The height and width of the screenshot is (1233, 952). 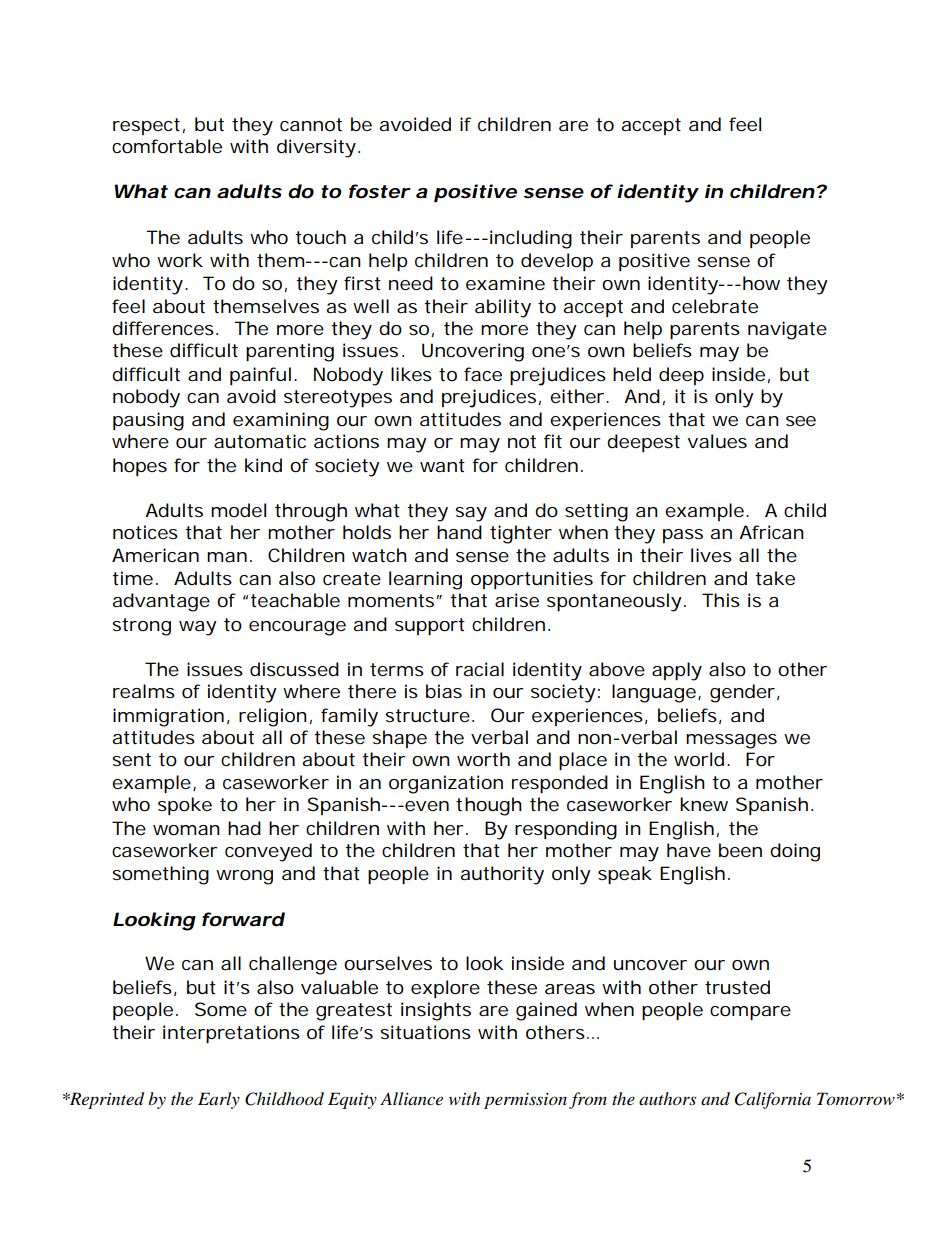 What do you see at coordinates (186, 830) in the screenshot?
I see `woman` at bounding box center [186, 830].
